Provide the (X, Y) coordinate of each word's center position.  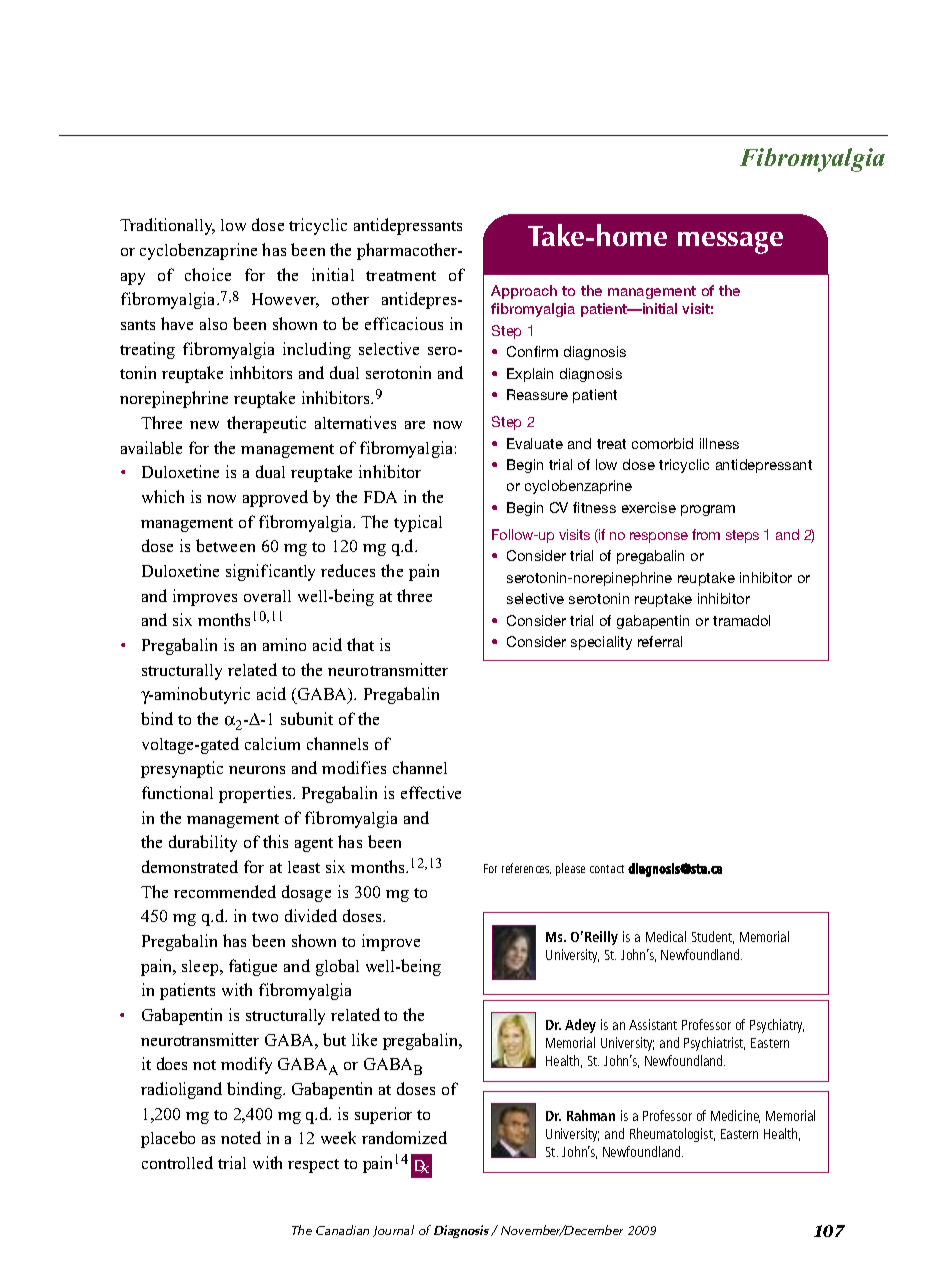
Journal (393, 1231)
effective (431, 792)
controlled (177, 1162)
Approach (524, 292)
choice (208, 274)
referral (660, 641)
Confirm (532, 351)
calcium (272, 743)
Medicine (735, 1116)
